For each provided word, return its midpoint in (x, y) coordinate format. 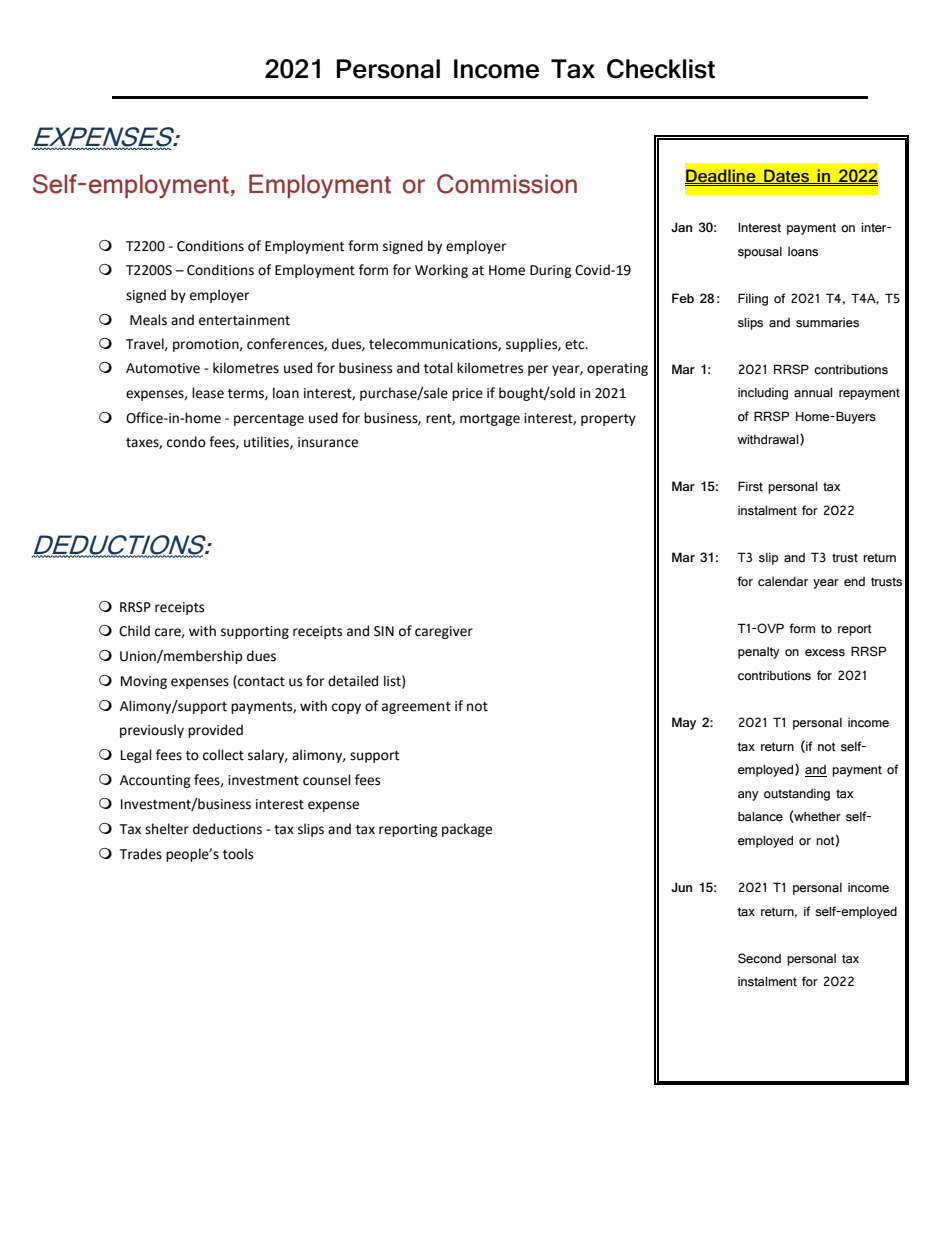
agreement (416, 708)
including (763, 394)
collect (223, 755)
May (684, 723)
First (750, 486)
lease (208, 393)
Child (134, 631)
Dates (786, 176)
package (467, 830)
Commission (507, 184)
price (467, 394)
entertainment (244, 320)
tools (238, 854)
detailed (353, 681)
